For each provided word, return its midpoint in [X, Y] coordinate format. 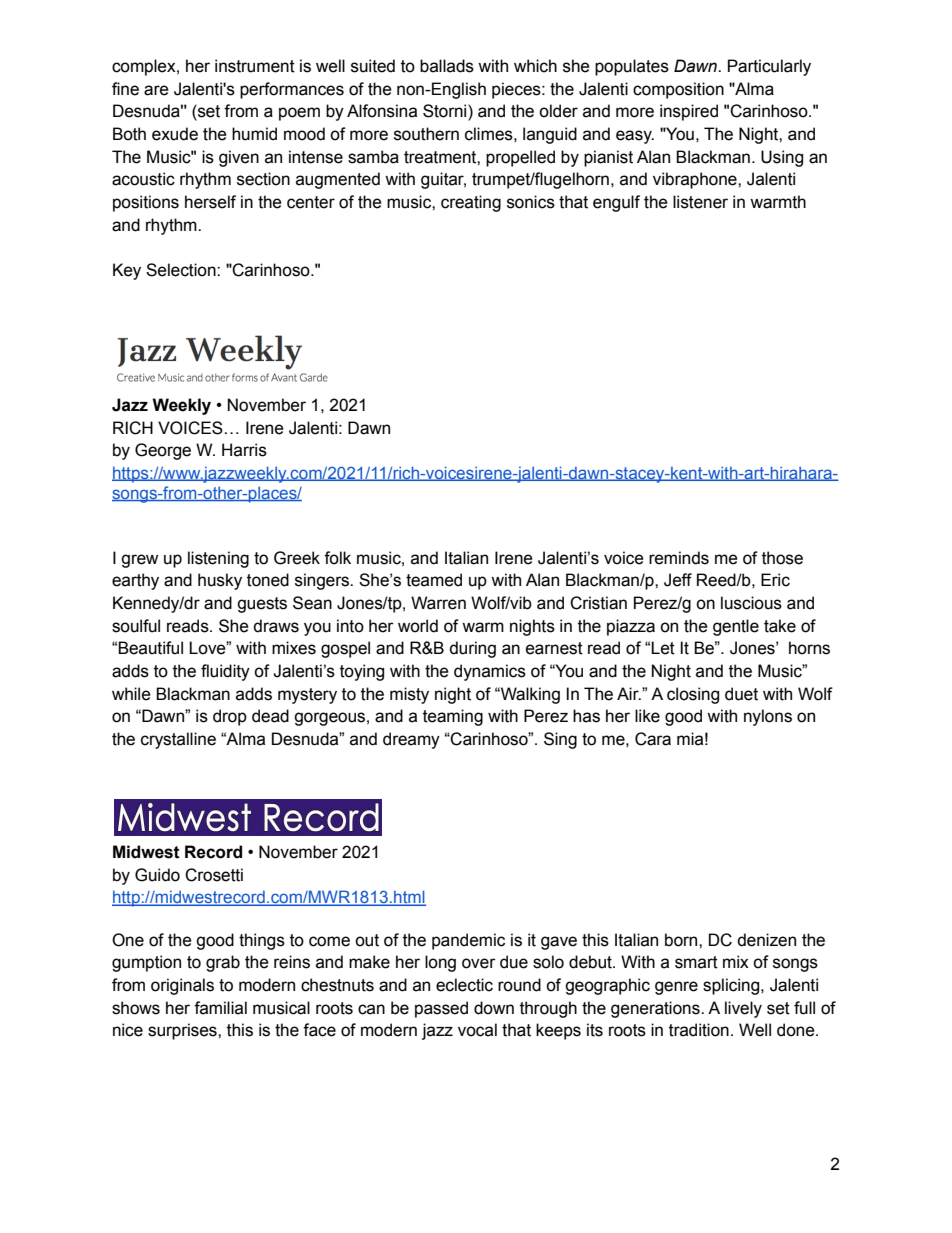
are [156, 90]
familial [220, 1008]
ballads [447, 66]
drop [230, 717]
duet [741, 694]
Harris [244, 450]
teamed [434, 580]
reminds [679, 558]
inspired [689, 112]
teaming [453, 717]
